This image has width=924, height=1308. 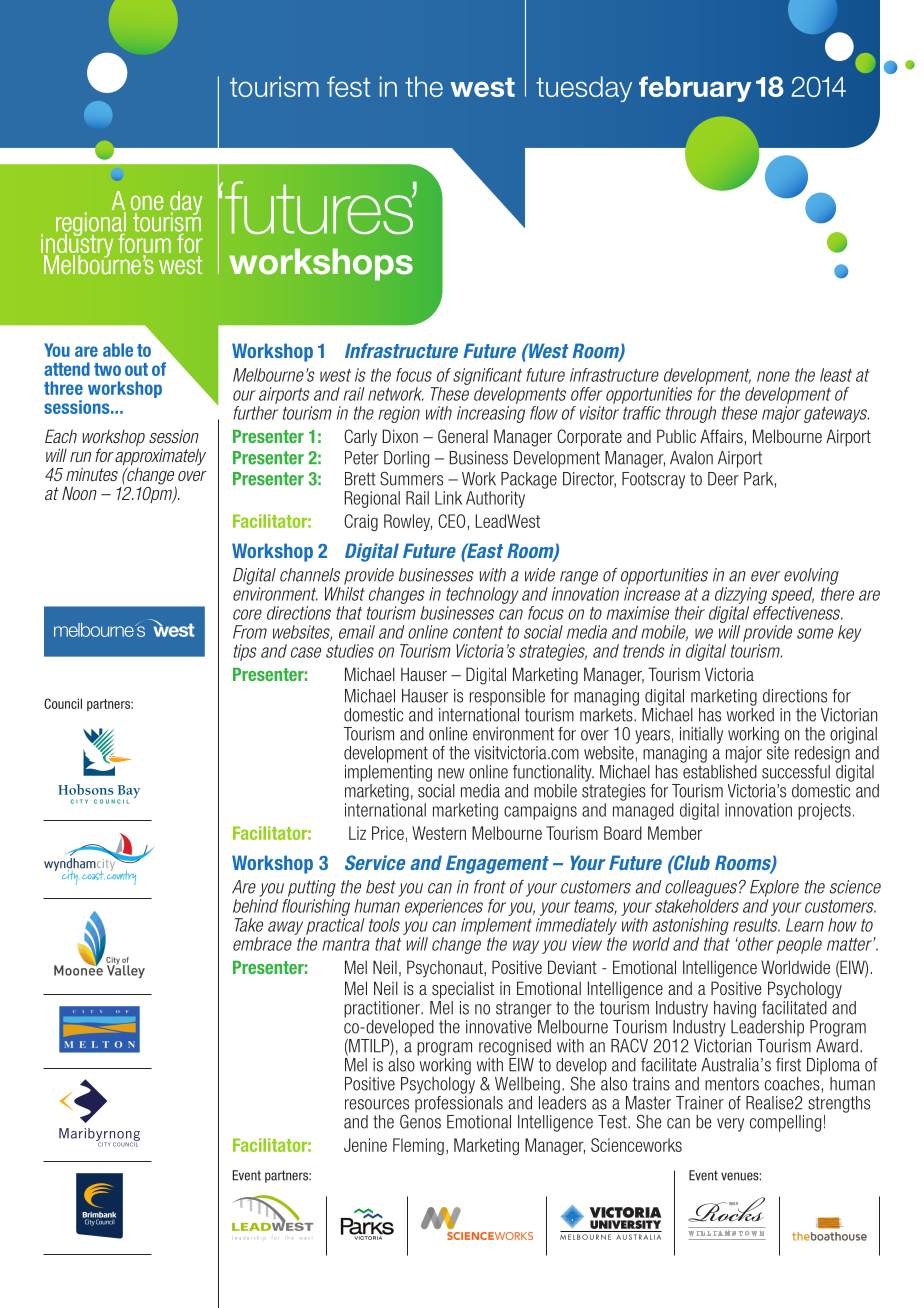 What do you see at coordinates (584, 89) in the image?
I see `tuesday` at bounding box center [584, 89].
